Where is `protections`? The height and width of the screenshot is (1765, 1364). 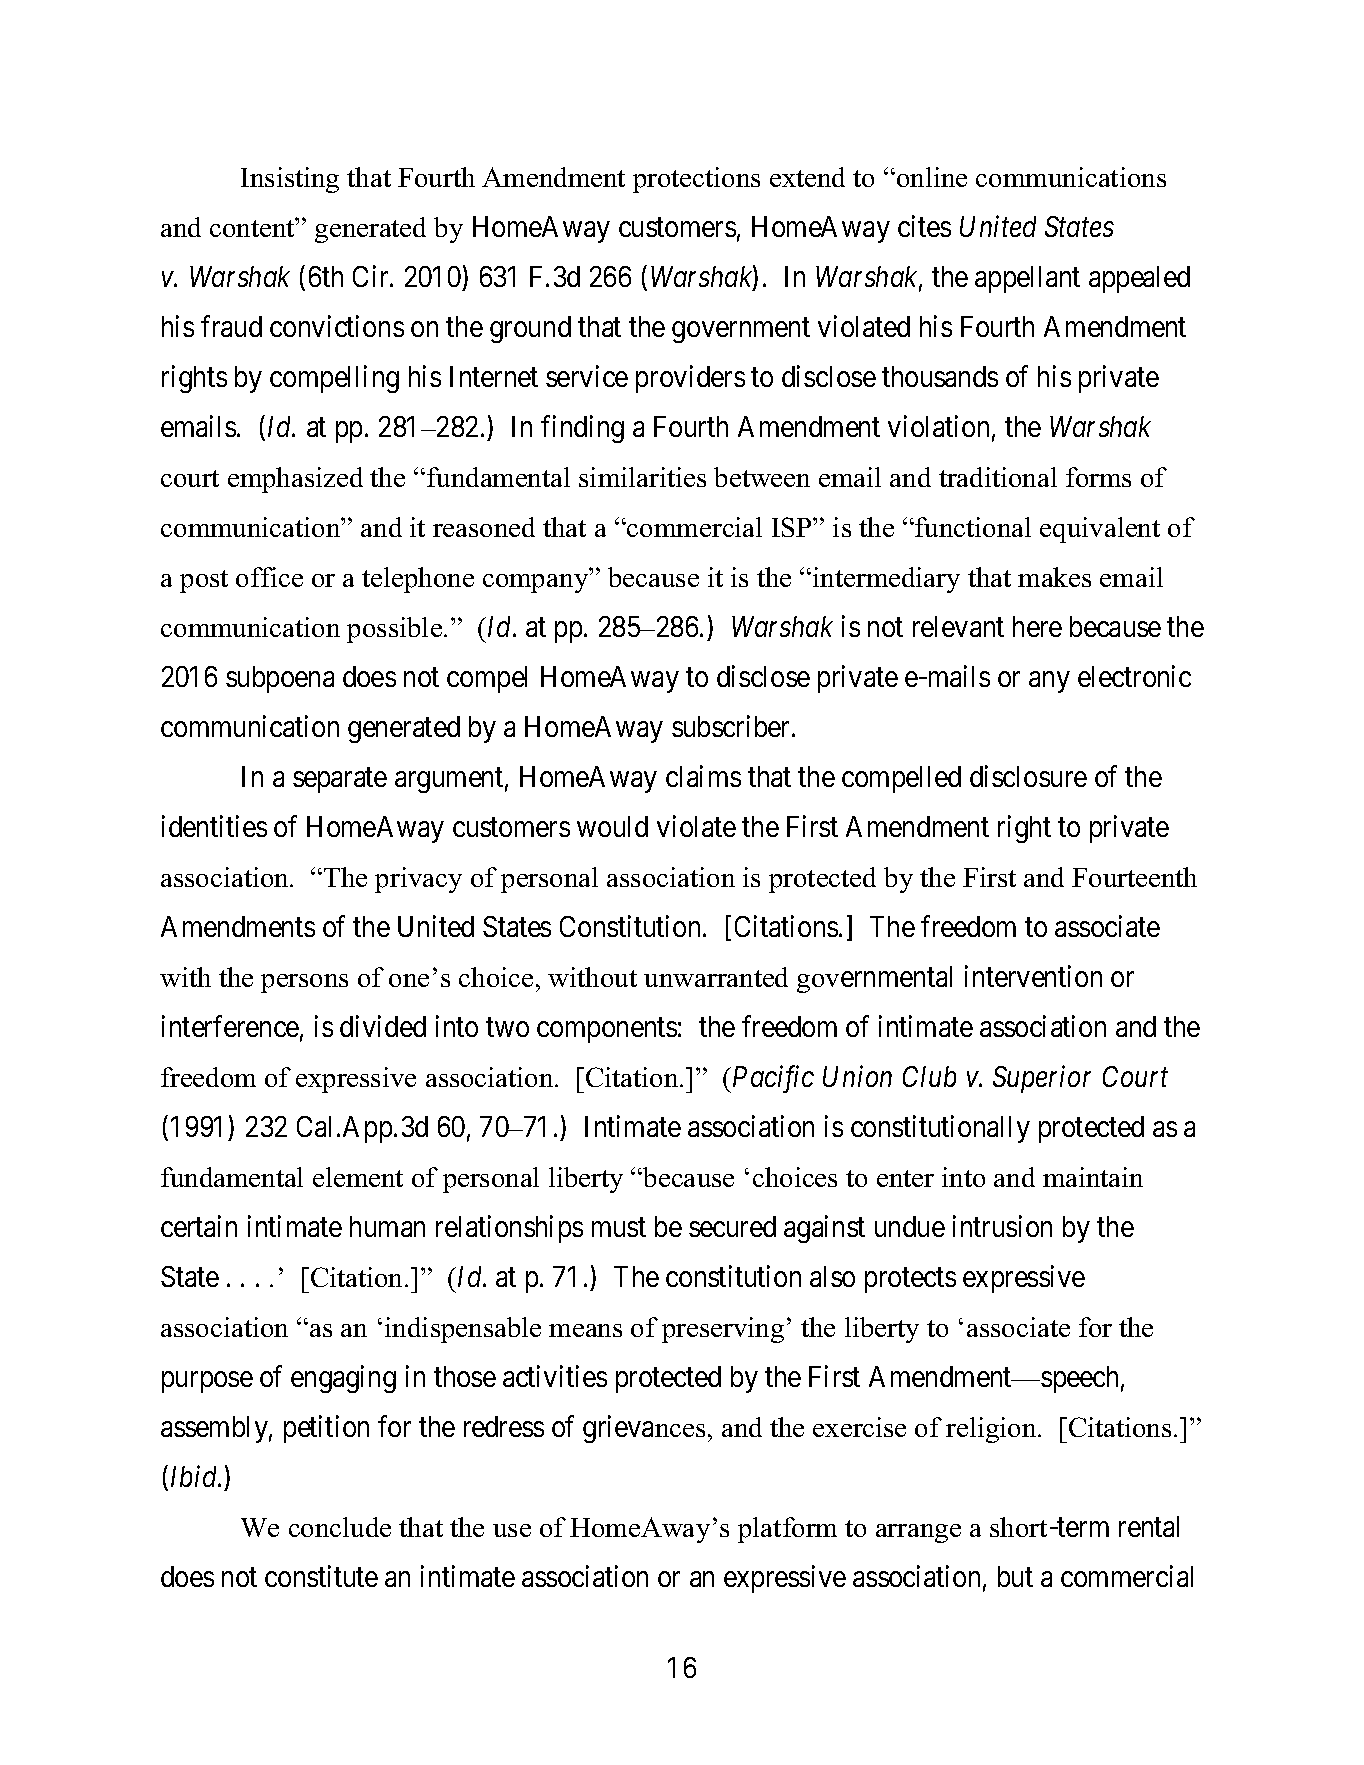
protections is located at coordinates (696, 180).
